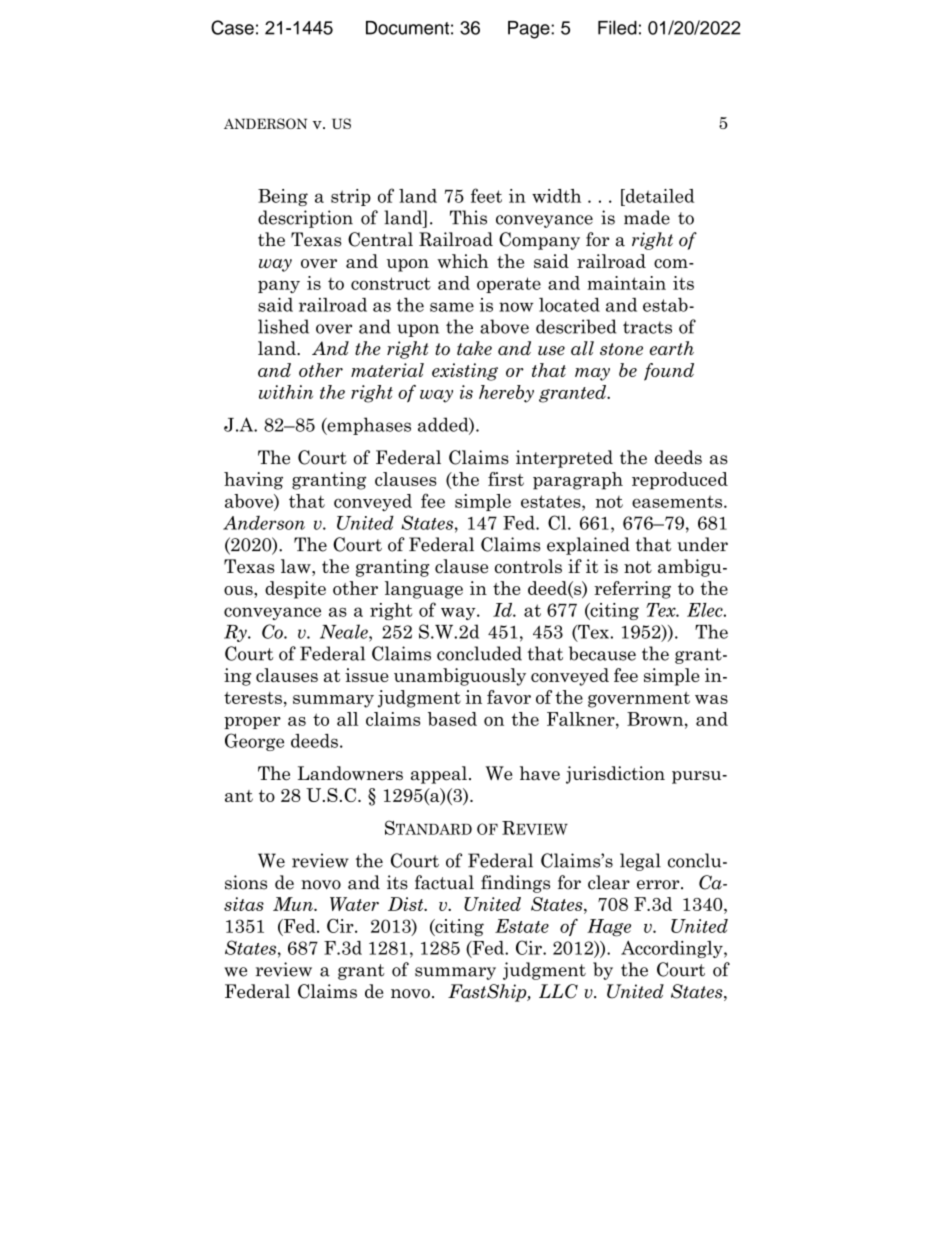 This screenshot has height=1233, width=952. I want to click on description, so click(305, 219).
